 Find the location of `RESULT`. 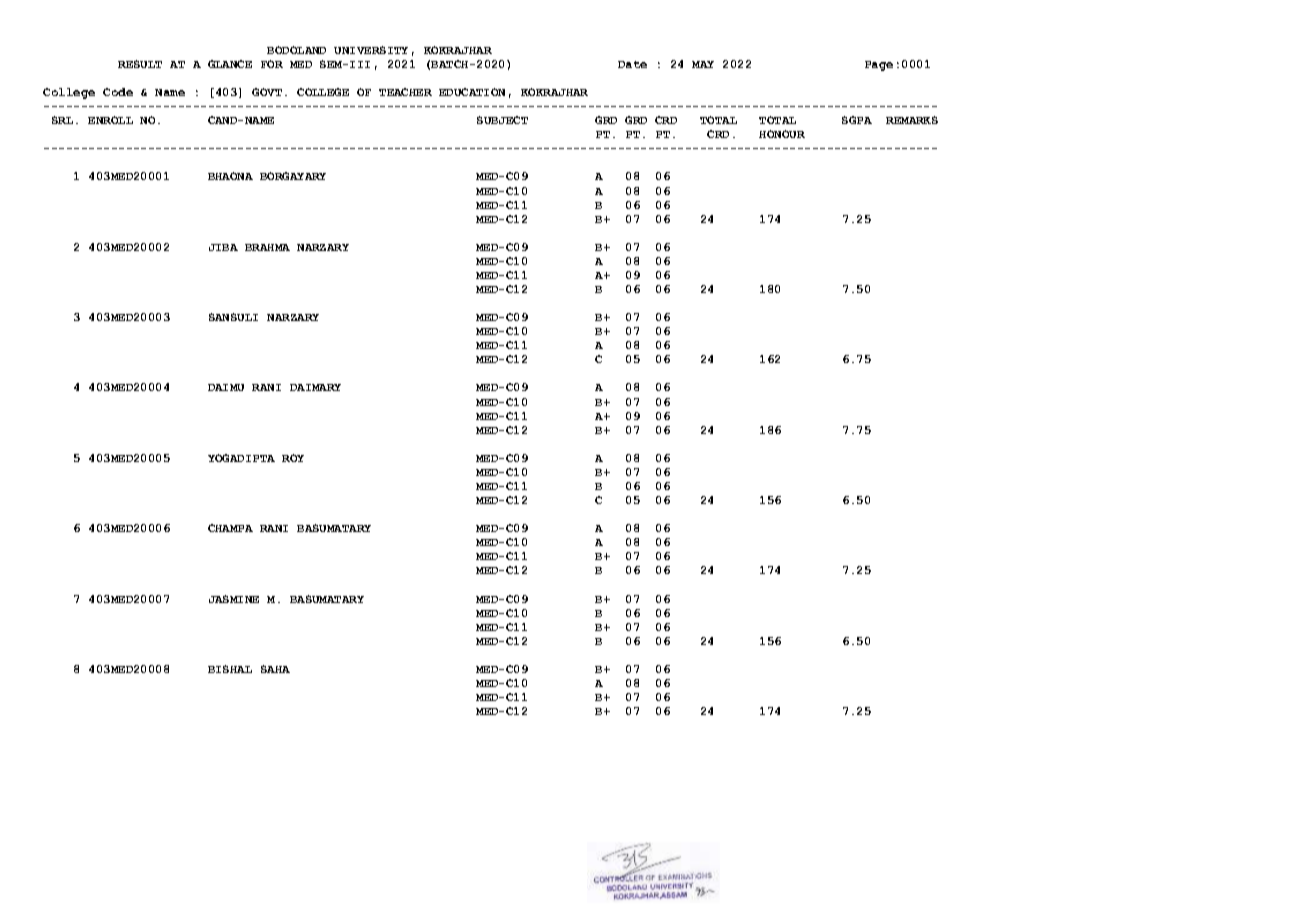

RESULT is located at coordinates (140, 64).
